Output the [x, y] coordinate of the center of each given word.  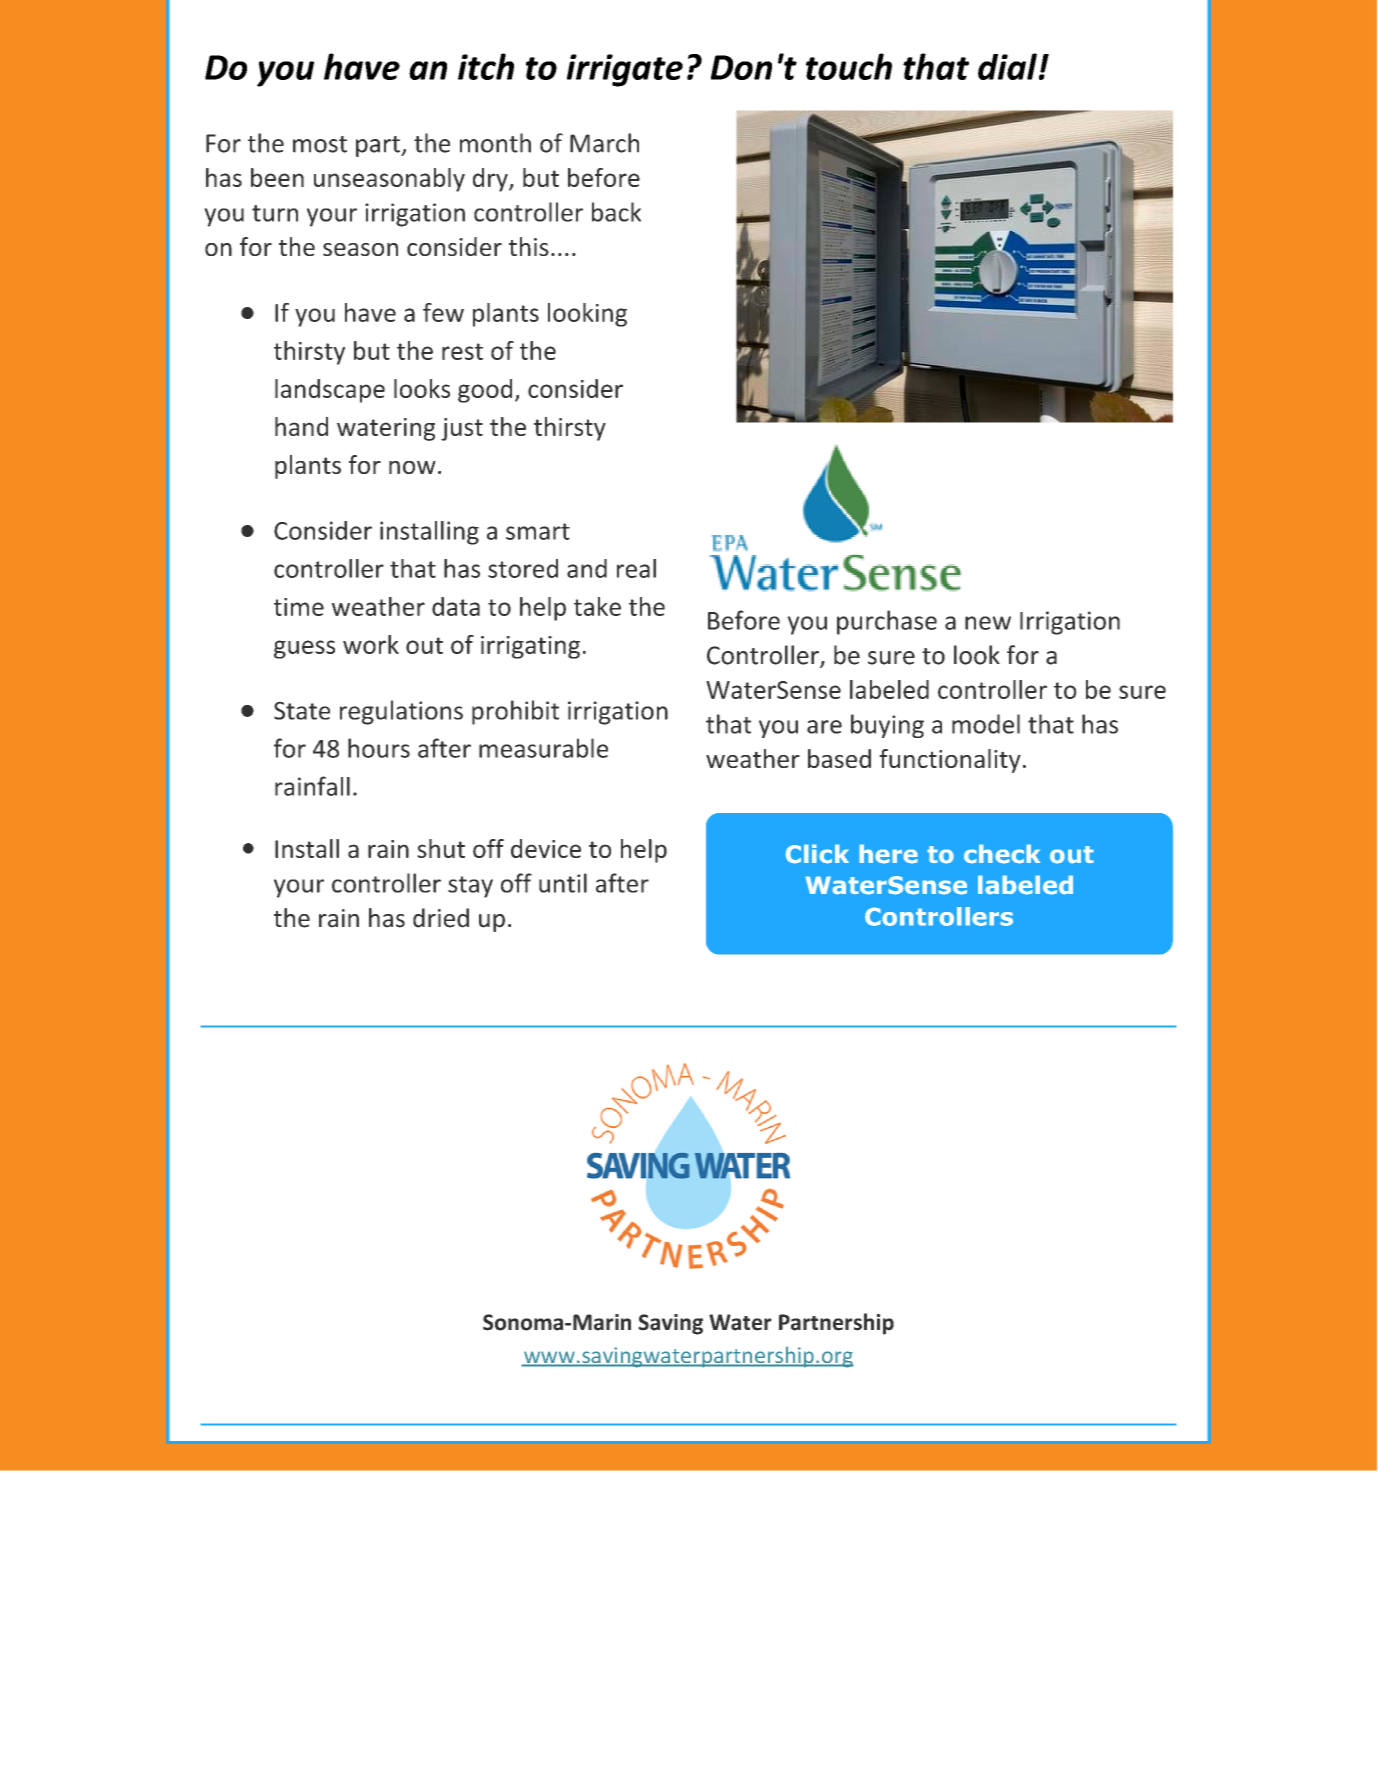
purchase [887, 622]
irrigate [625, 70]
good [485, 391]
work [371, 644]
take [597, 606]
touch [849, 66]
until [563, 883]
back [616, 212]
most [320, 144]
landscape [330, 391]
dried [441, 918]
